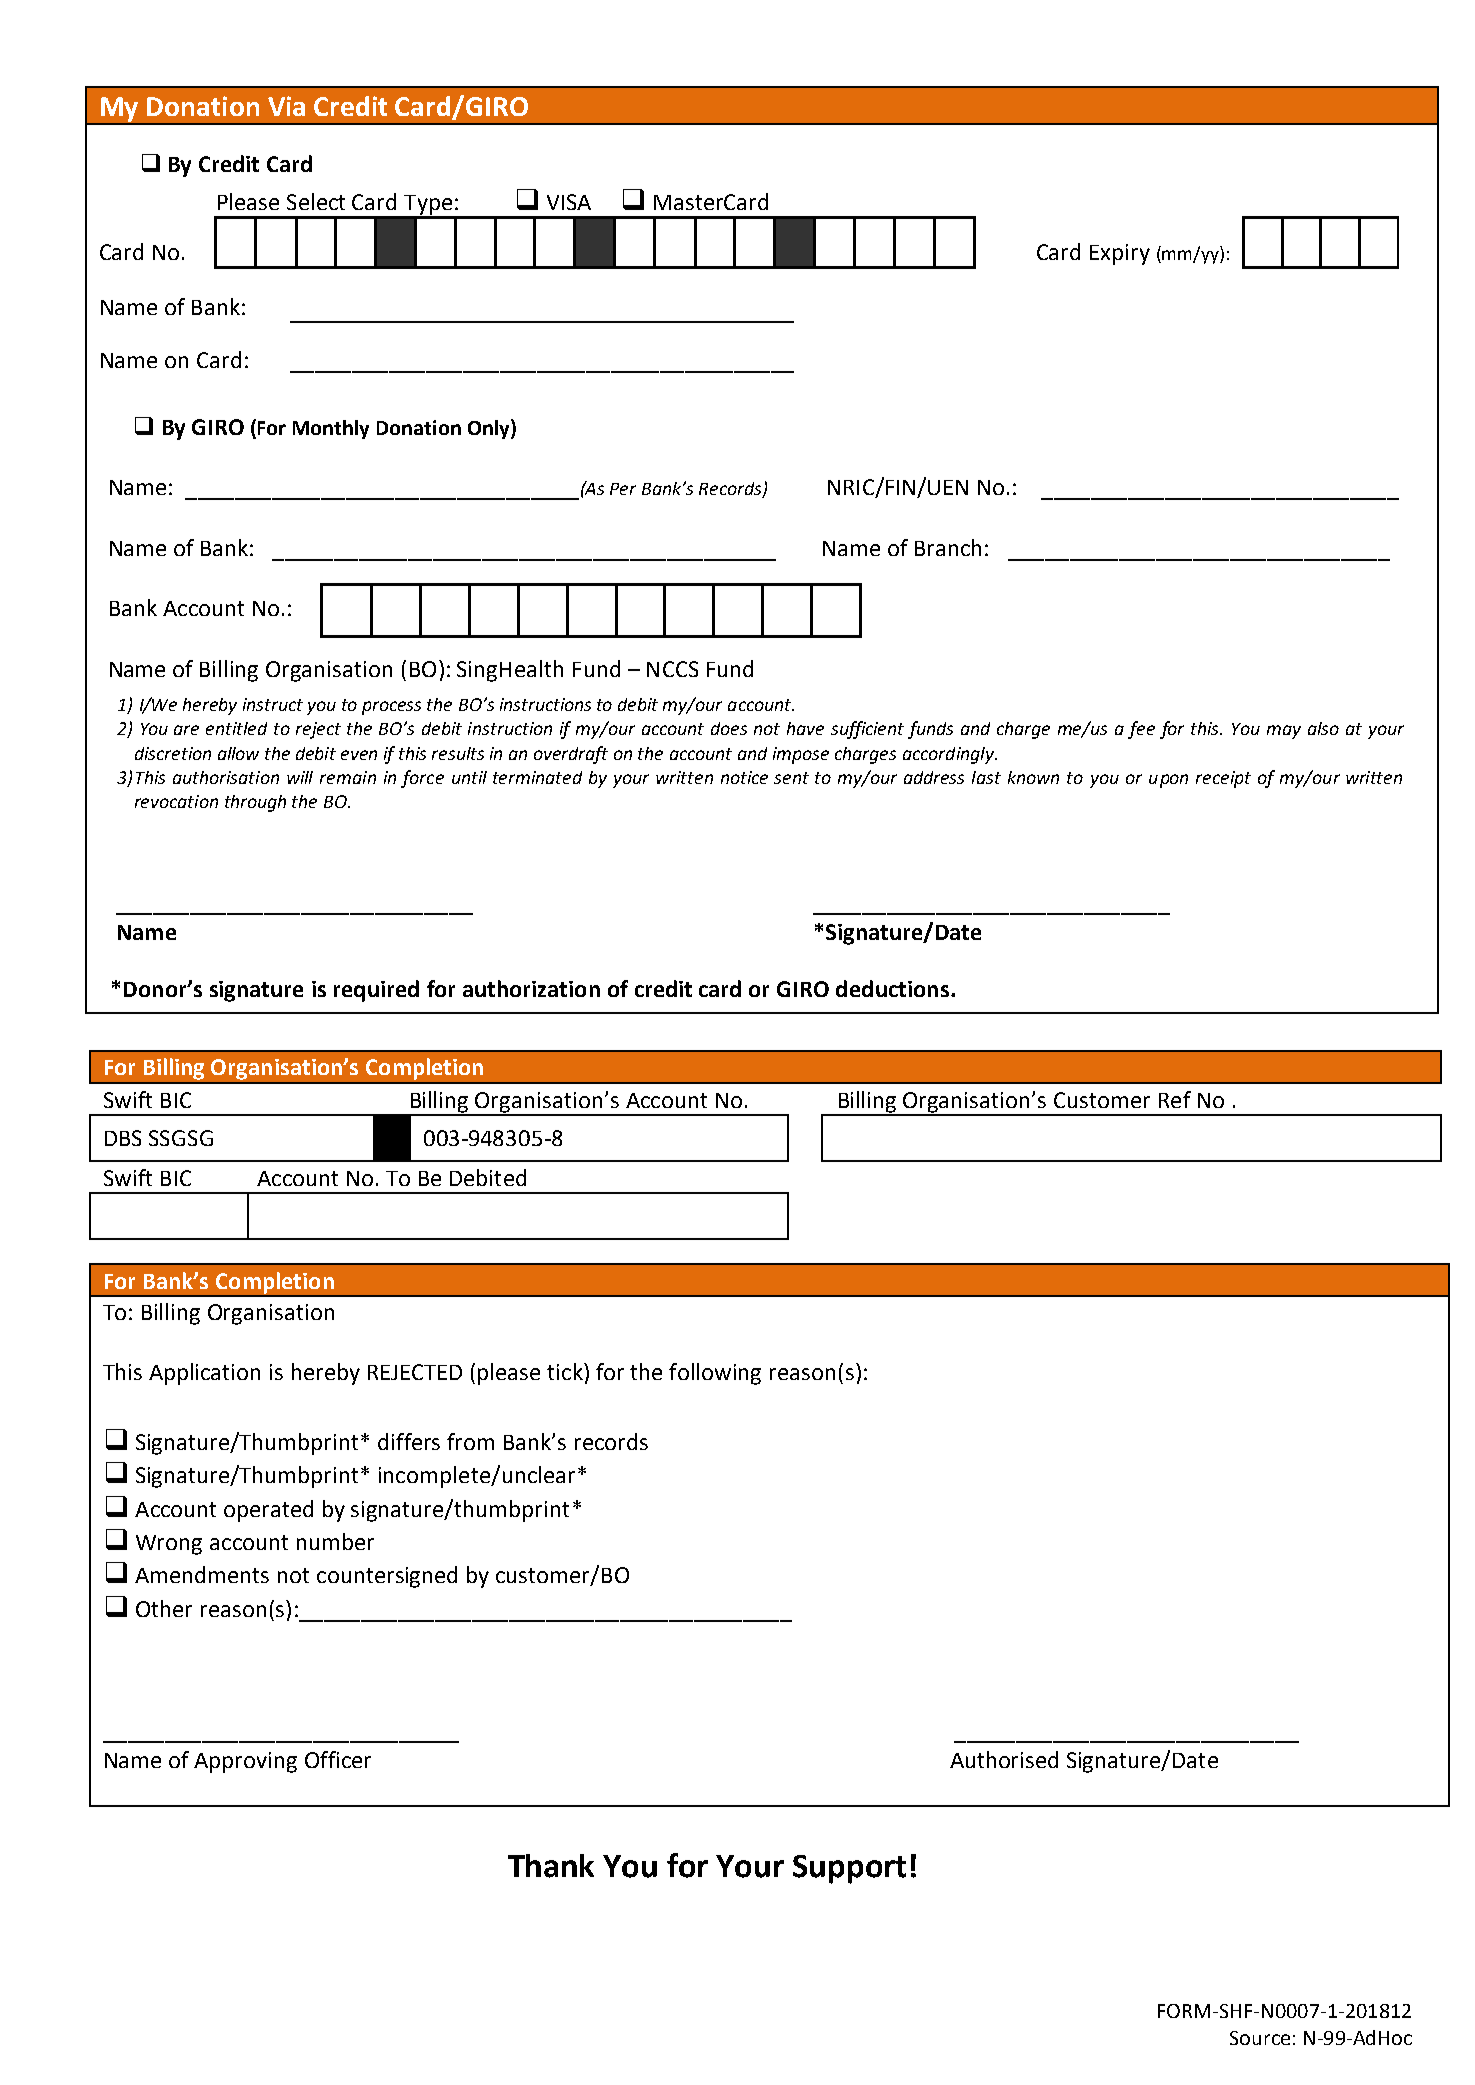  What do you see at coordinates (569, 202) in the screenshot?
I see `VISA` at bounding box center [569, 202].
